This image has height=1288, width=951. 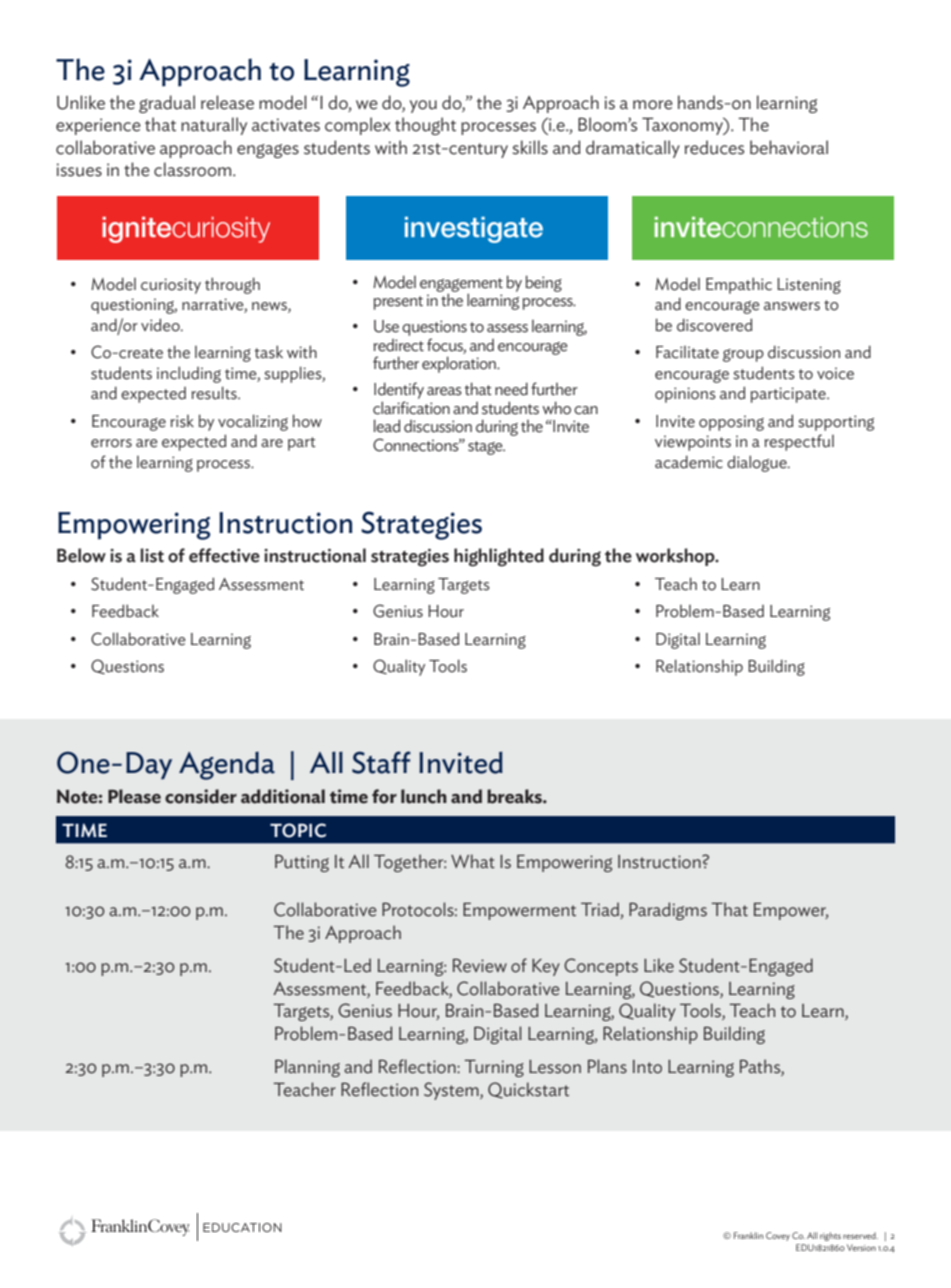 What do you see at coordinates (425, 126) in the image?
I see `thought` at bounding box center [425, 126].
